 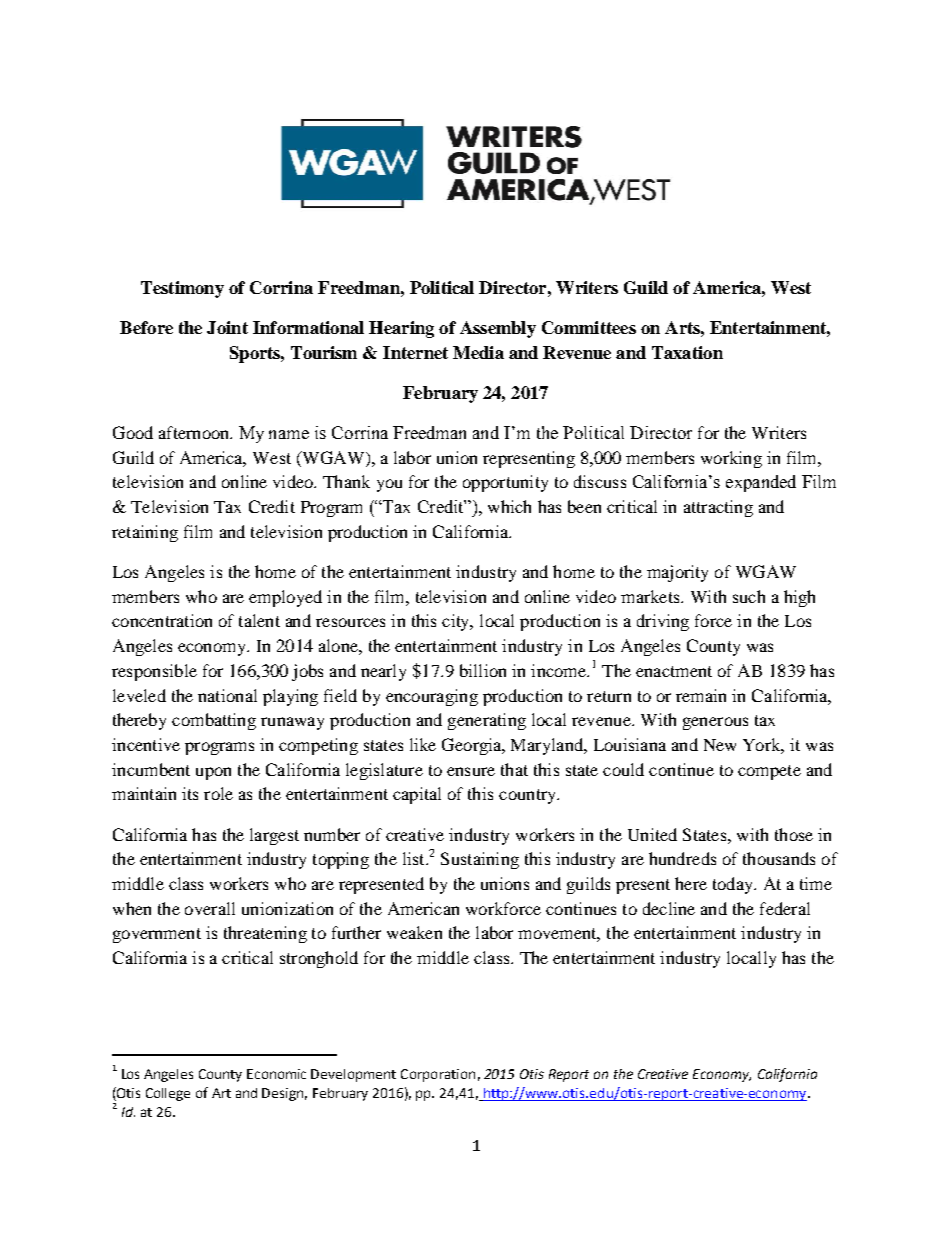 What do you see at coordinates (483, 670) in the document?
I see `billion` at bounding box center [483, 670].
